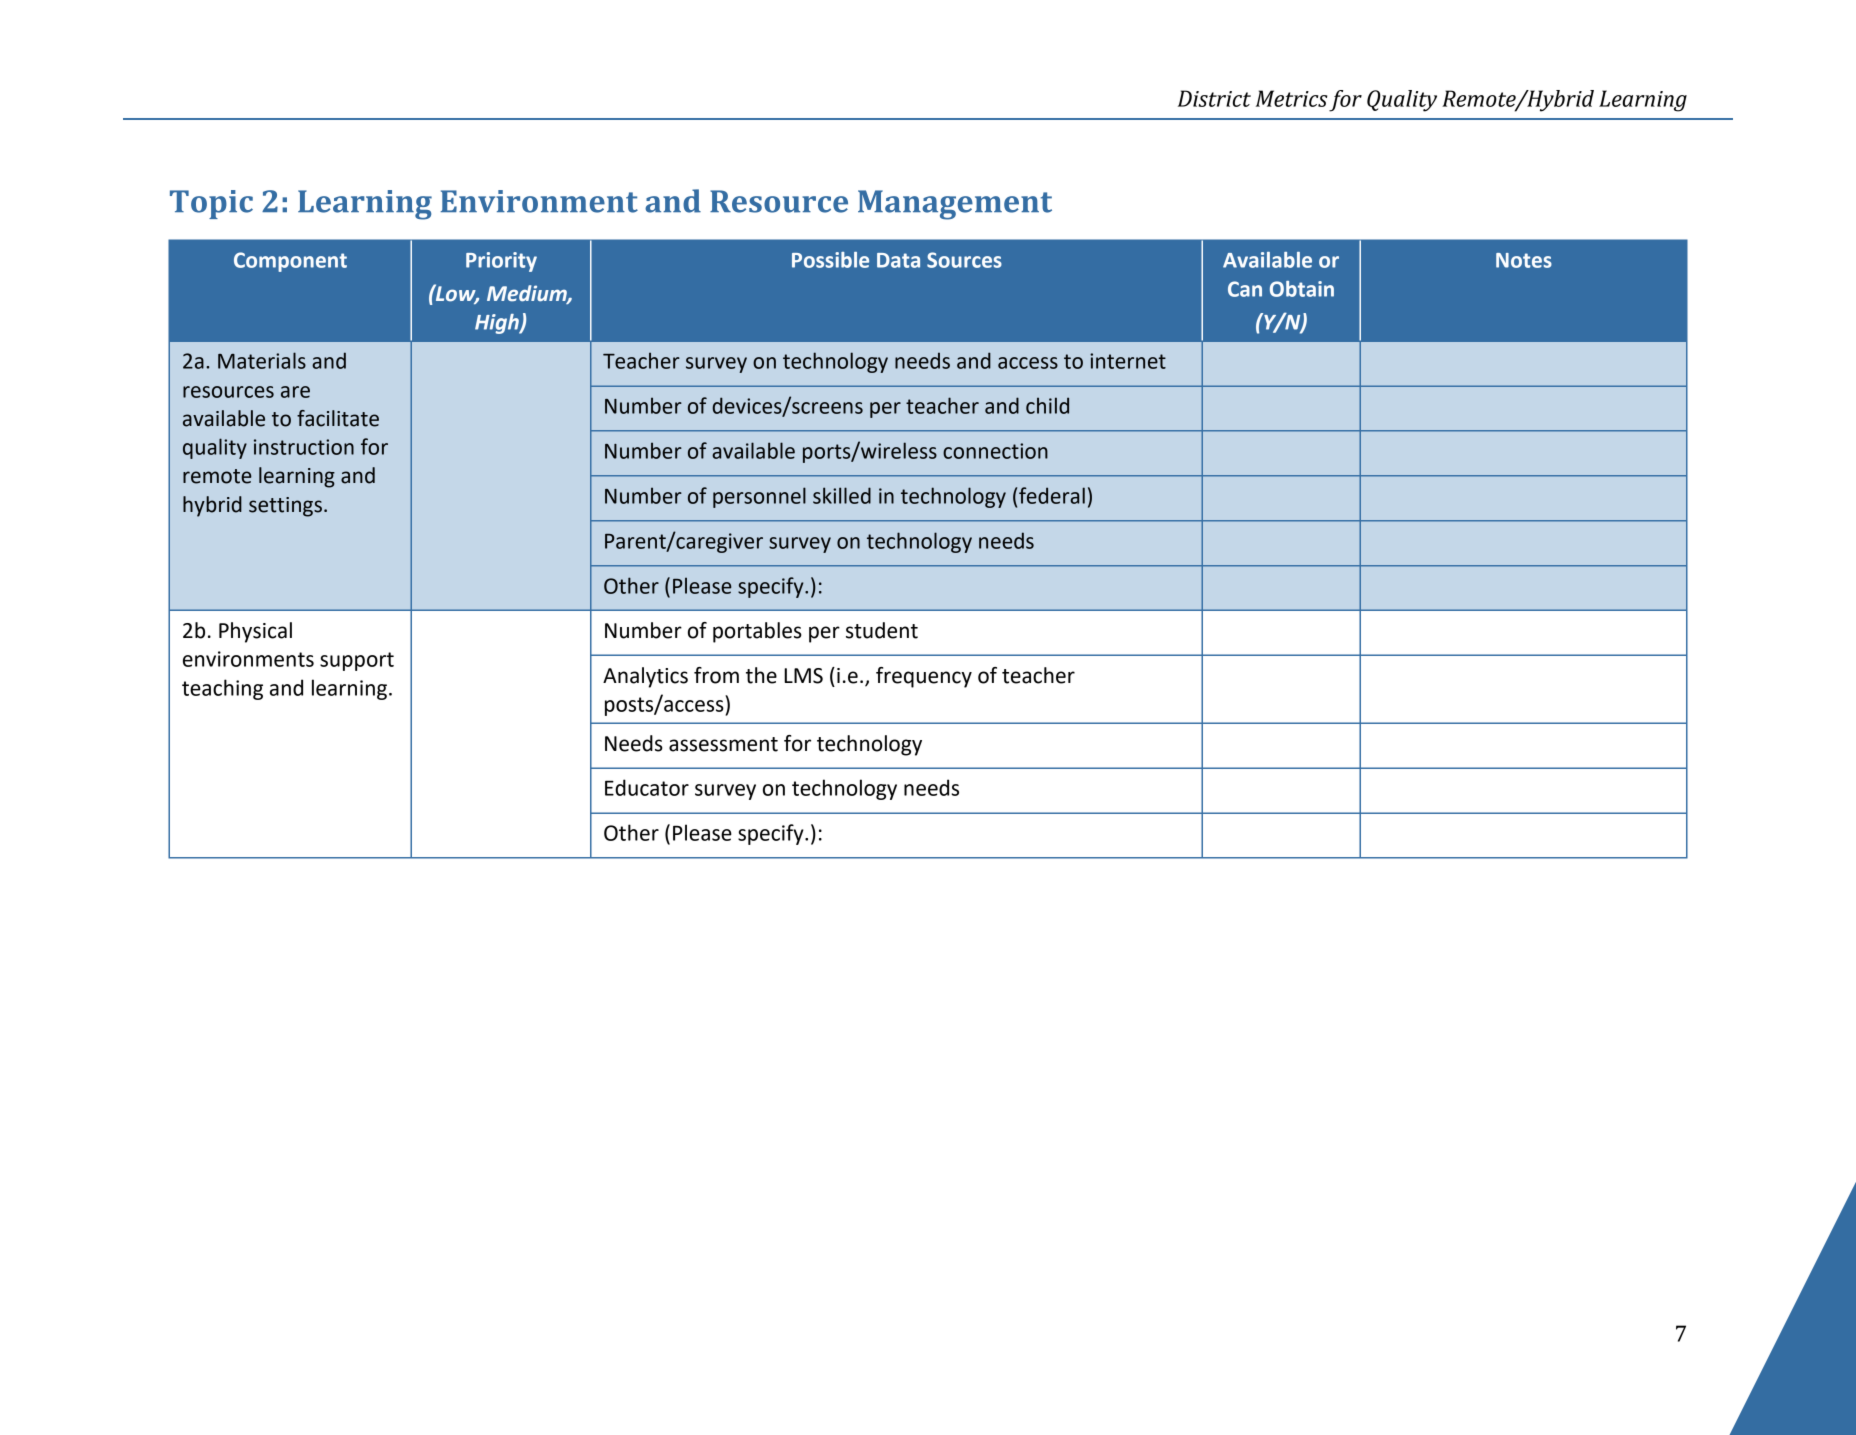 The width and height of the document is (1856, 1435). Describe the element at coordinates (262, 360) in the document. I see `Materials` at that location.
